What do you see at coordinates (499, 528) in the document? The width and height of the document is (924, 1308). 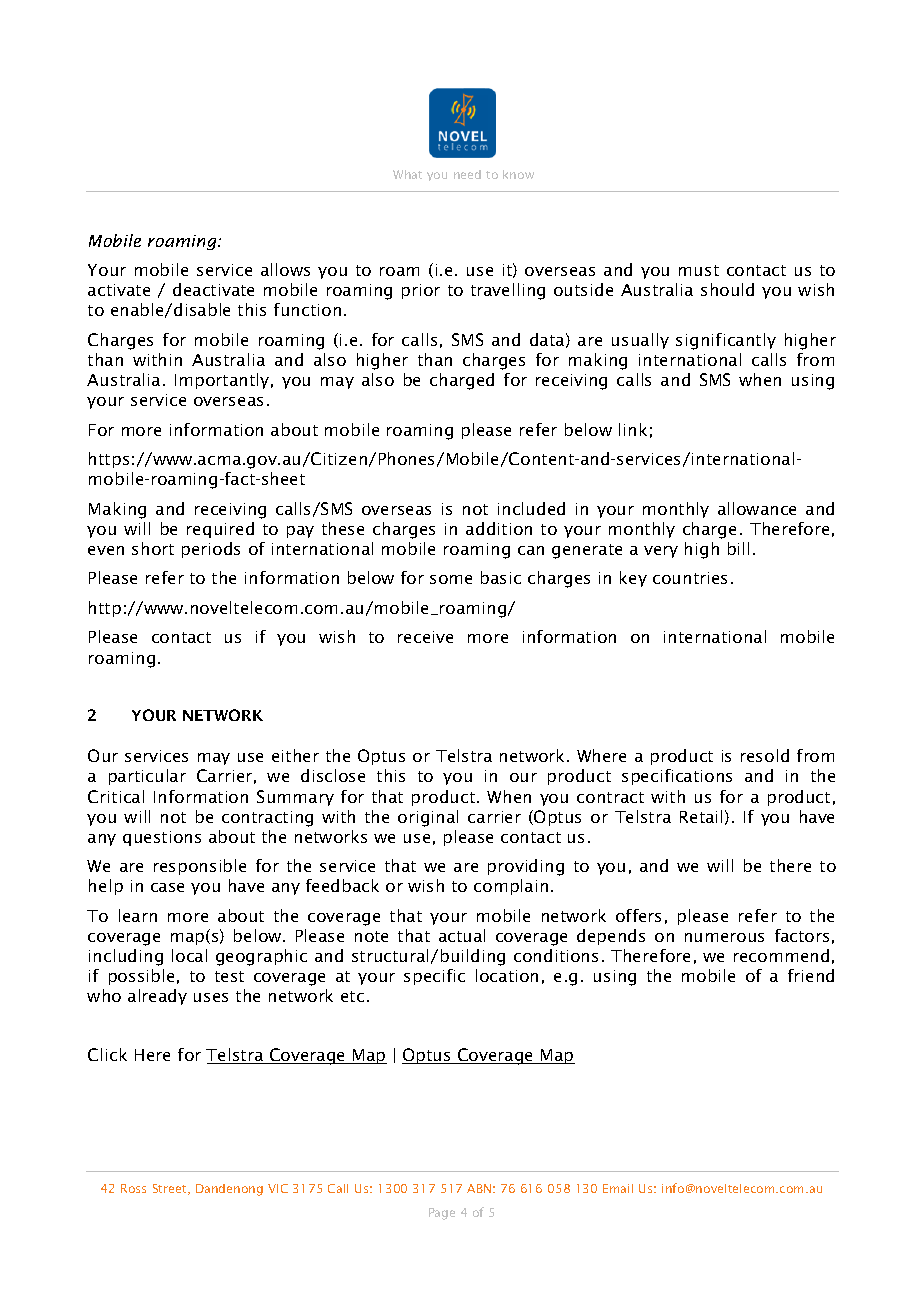 I see `addition` at bounding box center [499, 528].
